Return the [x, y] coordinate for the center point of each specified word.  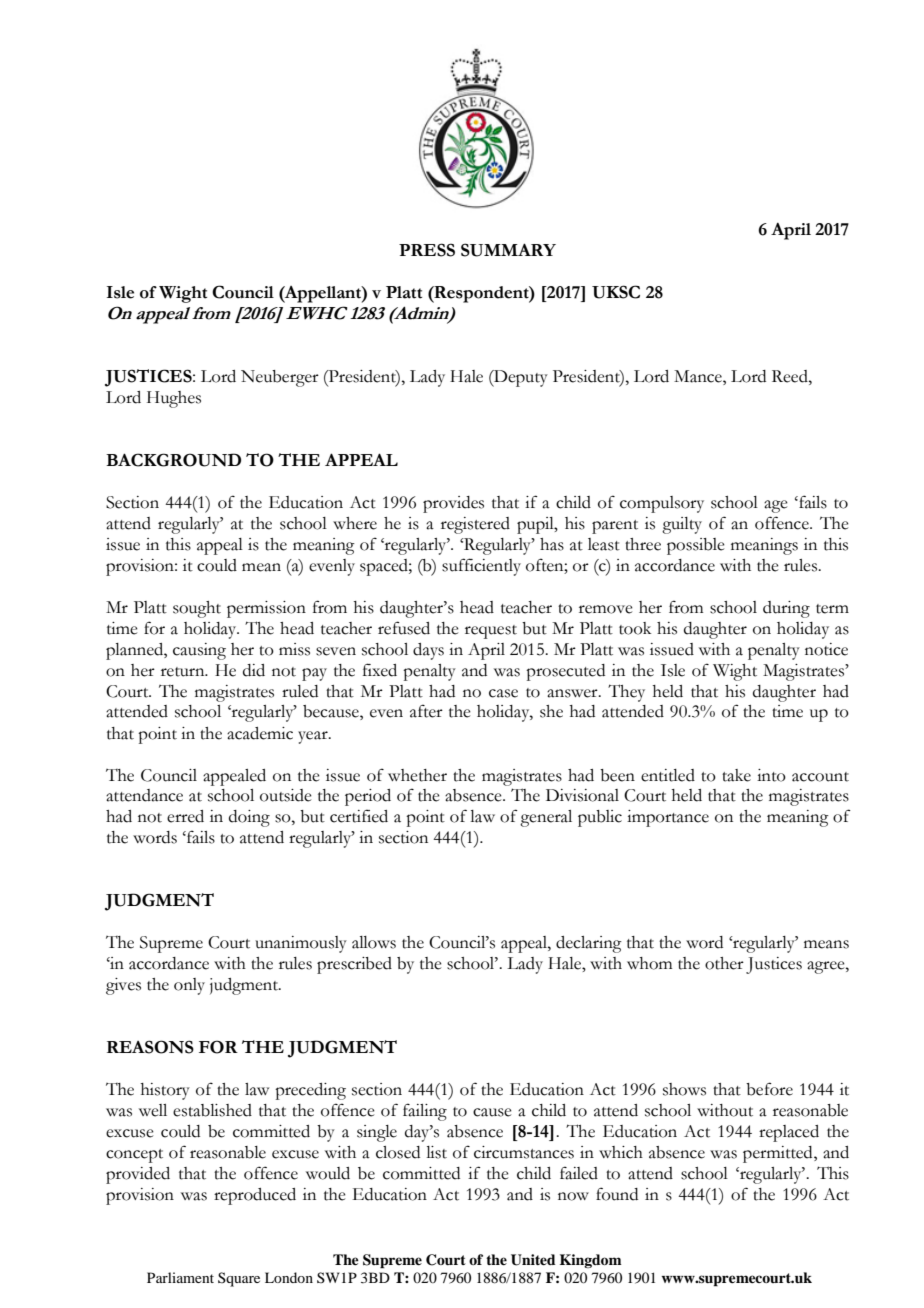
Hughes [174, 399]
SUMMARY [508, 250]
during [786, 609]
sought [197, 609]
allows [374, 942]
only [189, 986]
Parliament [180, 1277]
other [724, 963]
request [491, 632]
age [776, 506]
